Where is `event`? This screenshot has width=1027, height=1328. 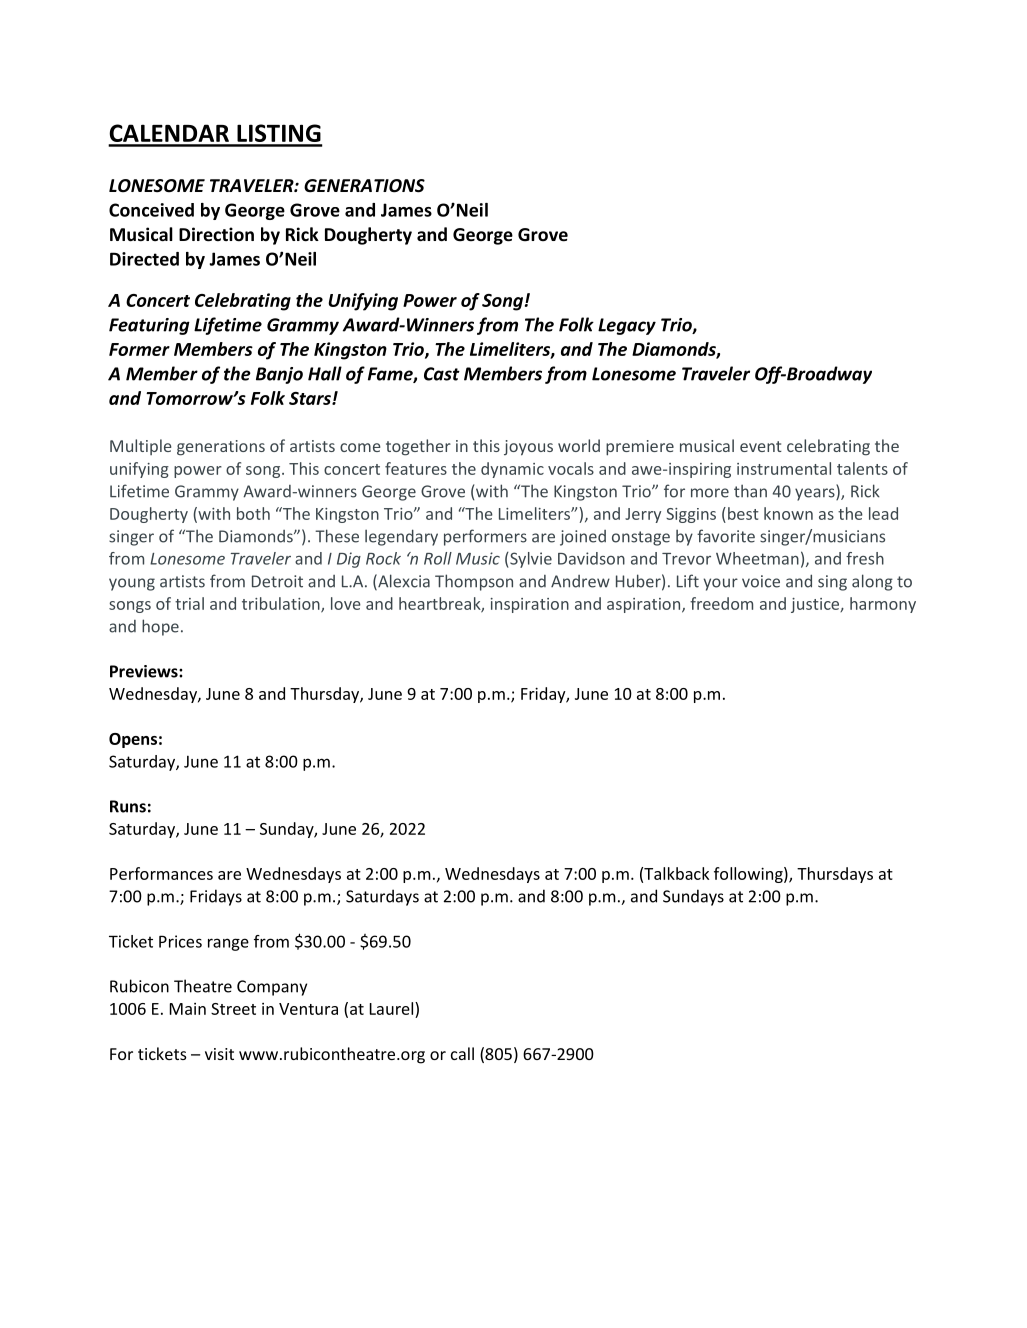
event is located at coordinates (761, 446).
